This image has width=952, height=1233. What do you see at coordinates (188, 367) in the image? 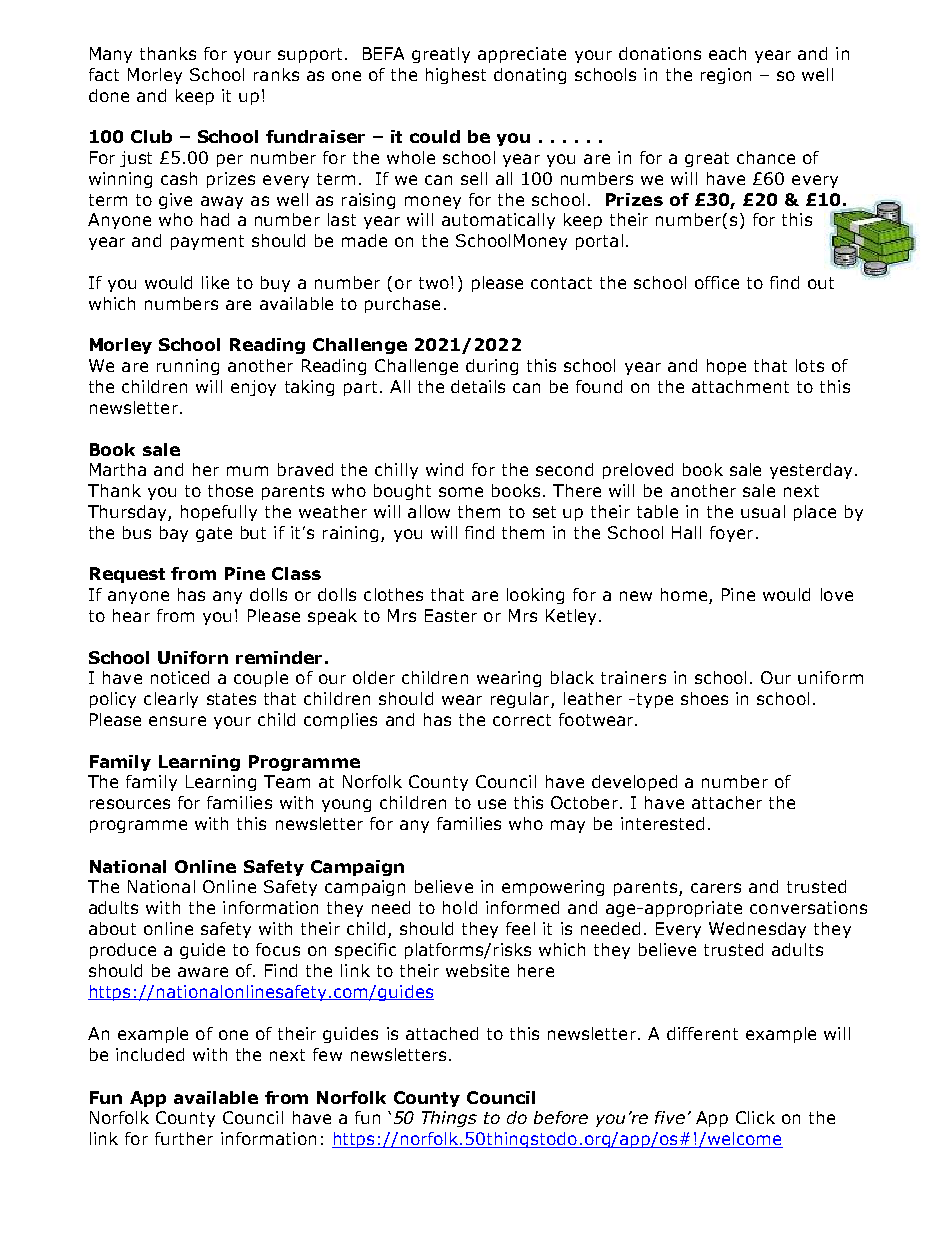
I see `running` at bounding box center [188, 367].
